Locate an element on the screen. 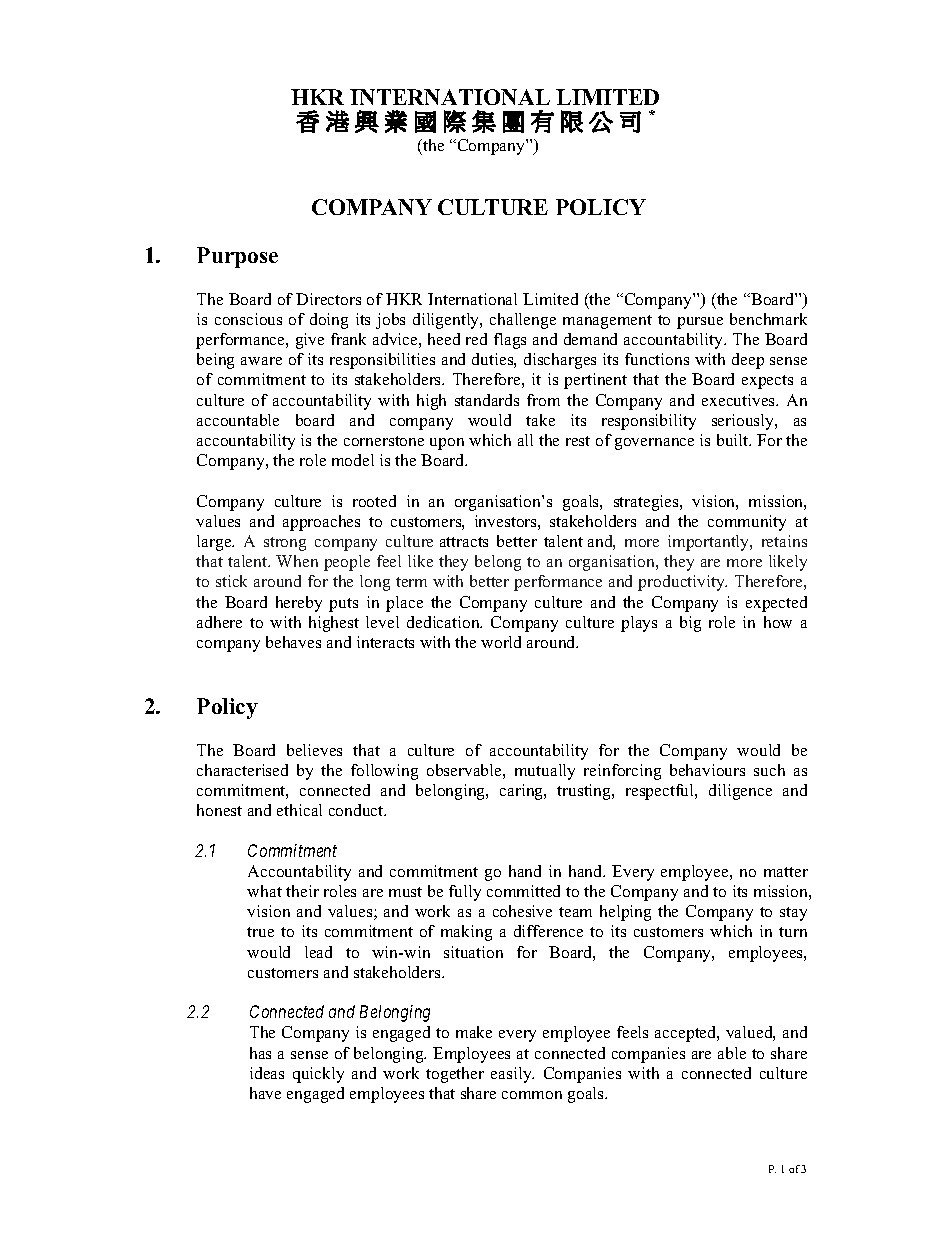 Image resolution: width=952 pixels, height=1233 pixels. pursue is located at coordinates (700, 323).
